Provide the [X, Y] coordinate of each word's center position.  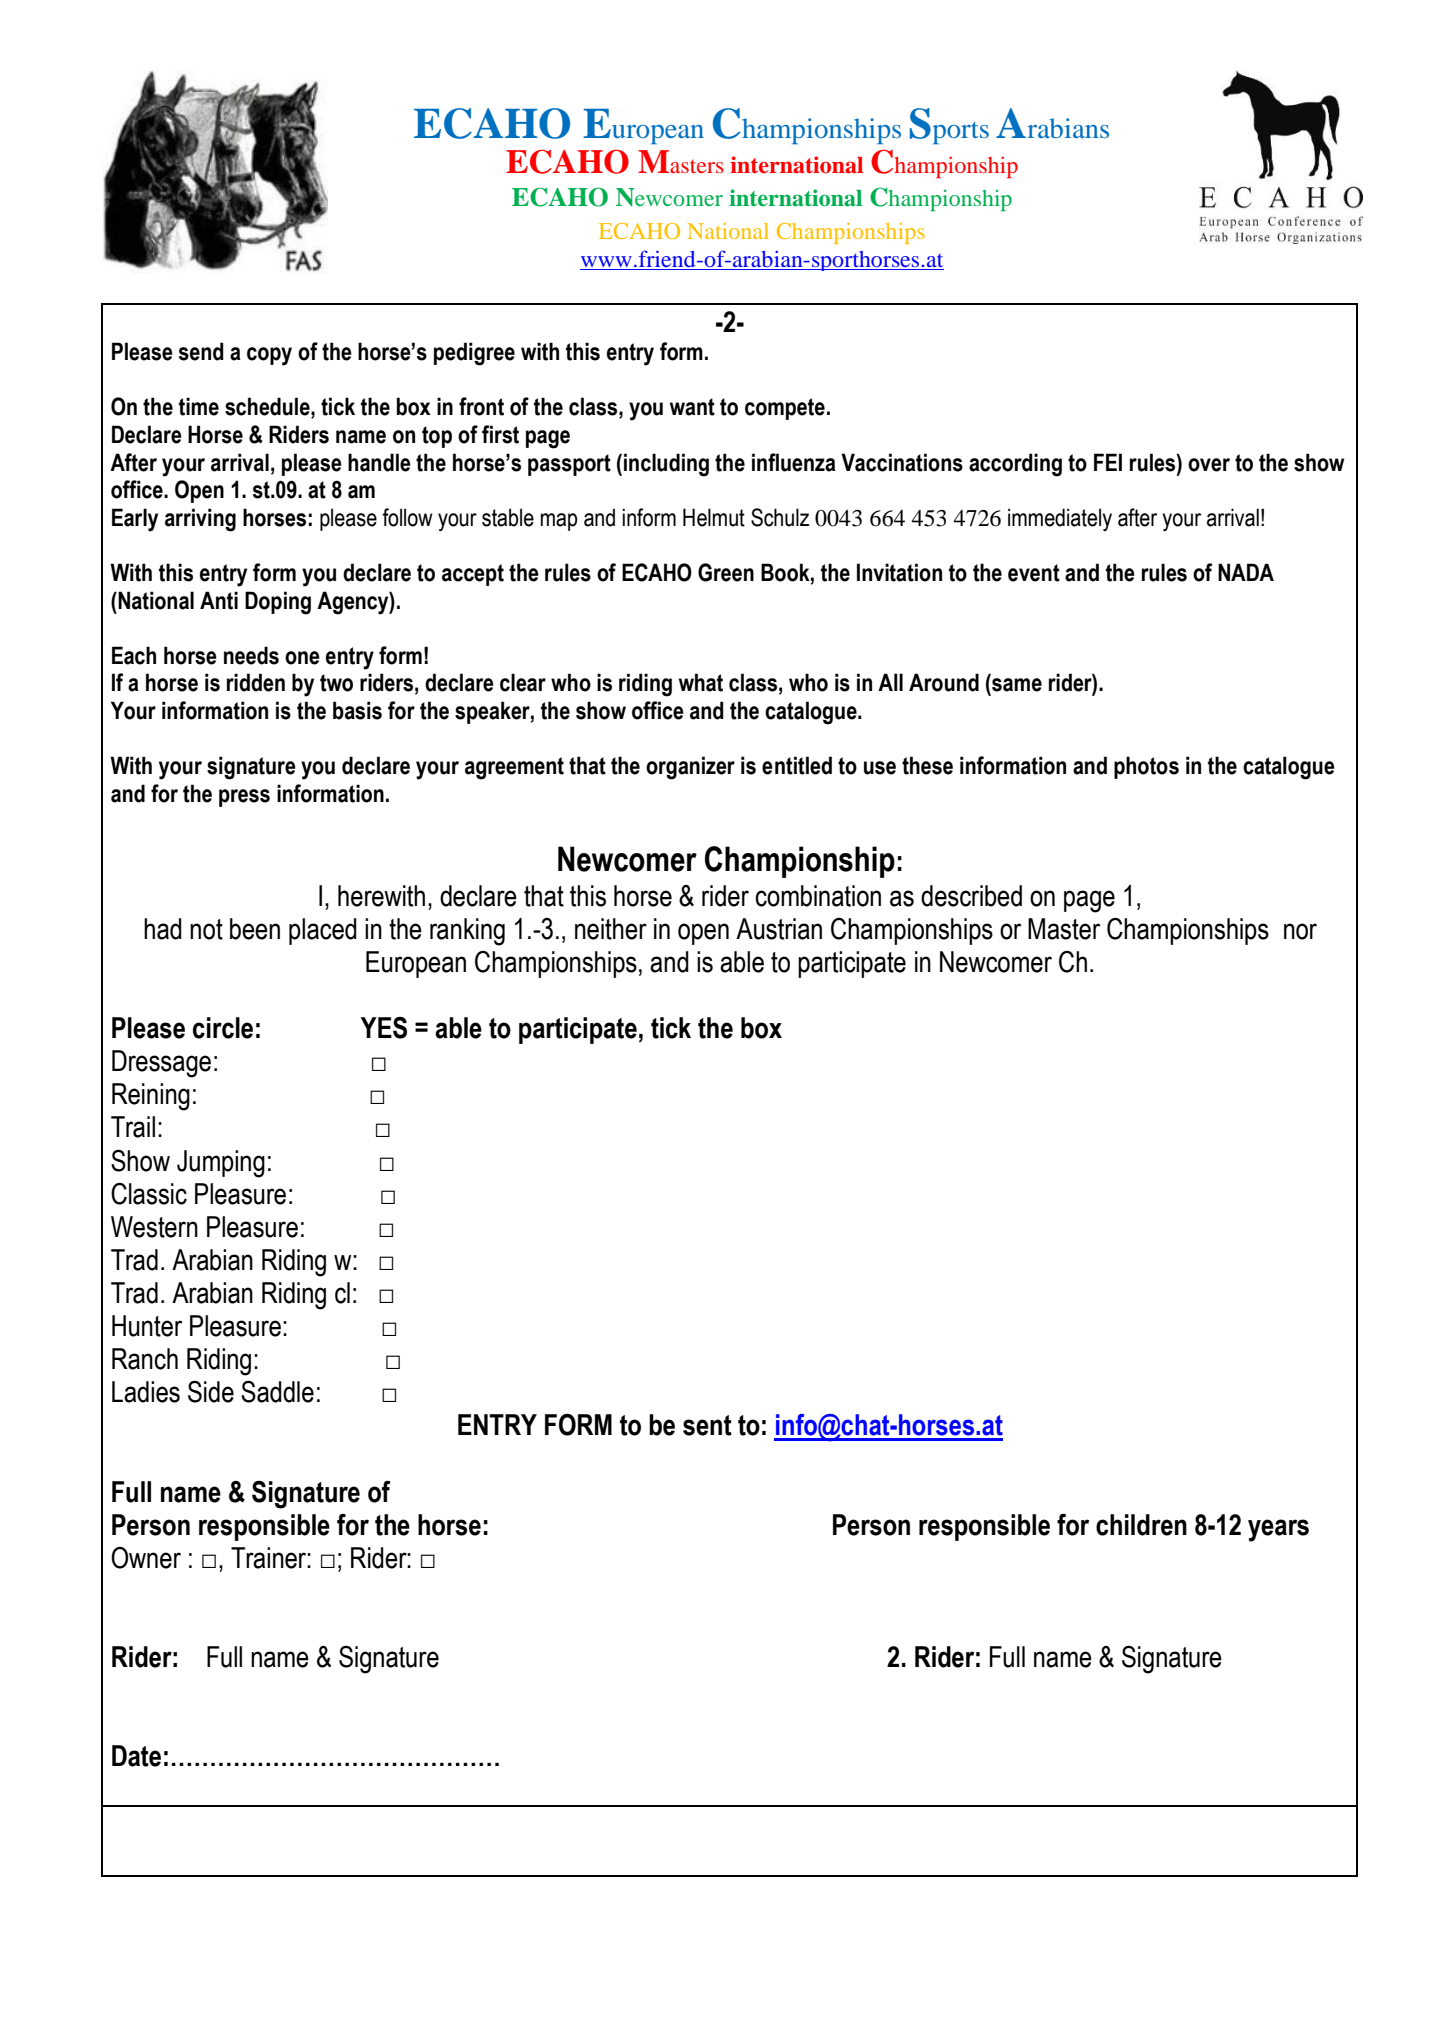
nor [1300, 931]
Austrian [779, 929]
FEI [1108, 462]
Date [136, 1756]
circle [223, 1028]
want [692, 407]
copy [269, 356]
